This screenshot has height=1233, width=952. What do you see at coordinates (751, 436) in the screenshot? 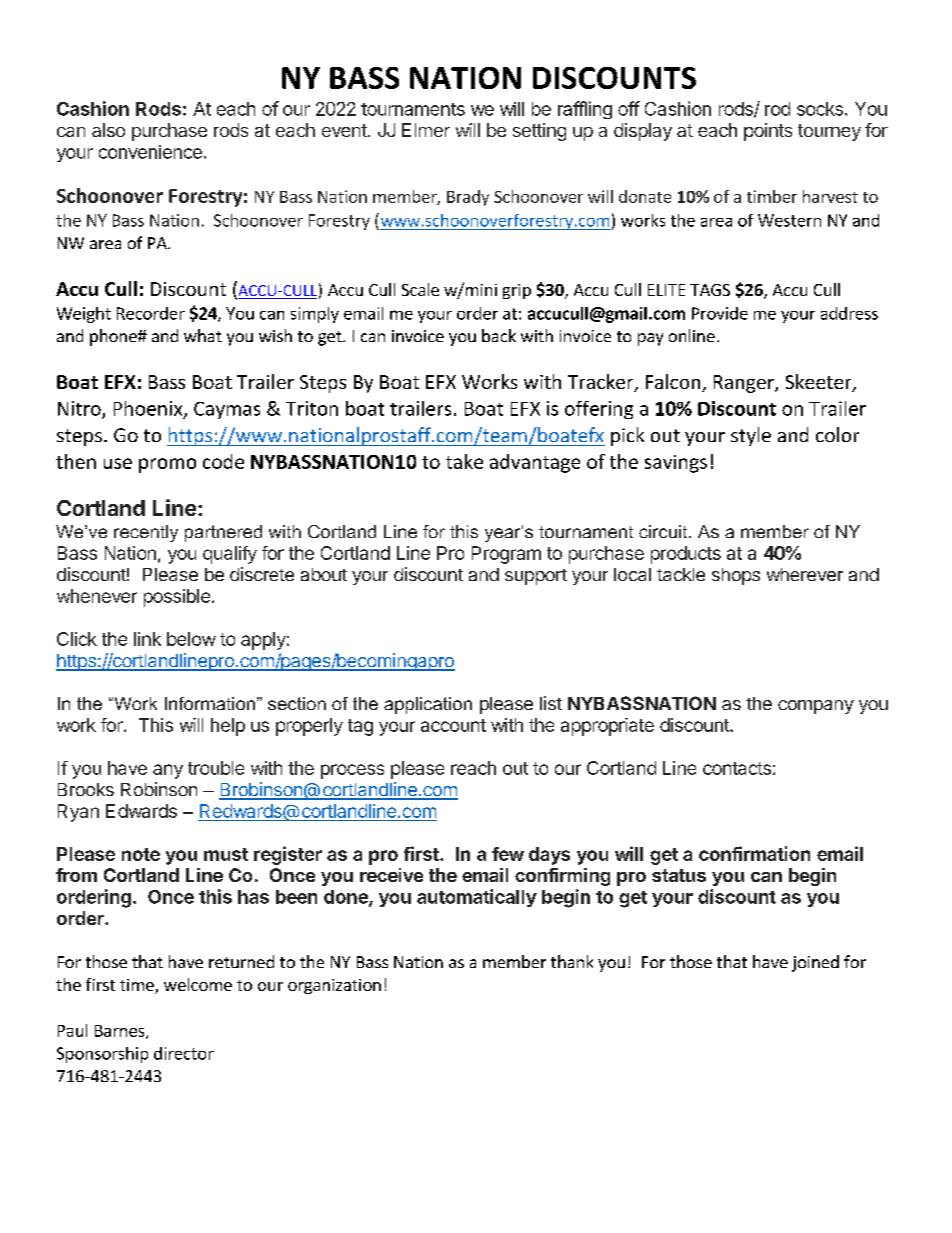
I see `style` at bounding box center [751, 436].
